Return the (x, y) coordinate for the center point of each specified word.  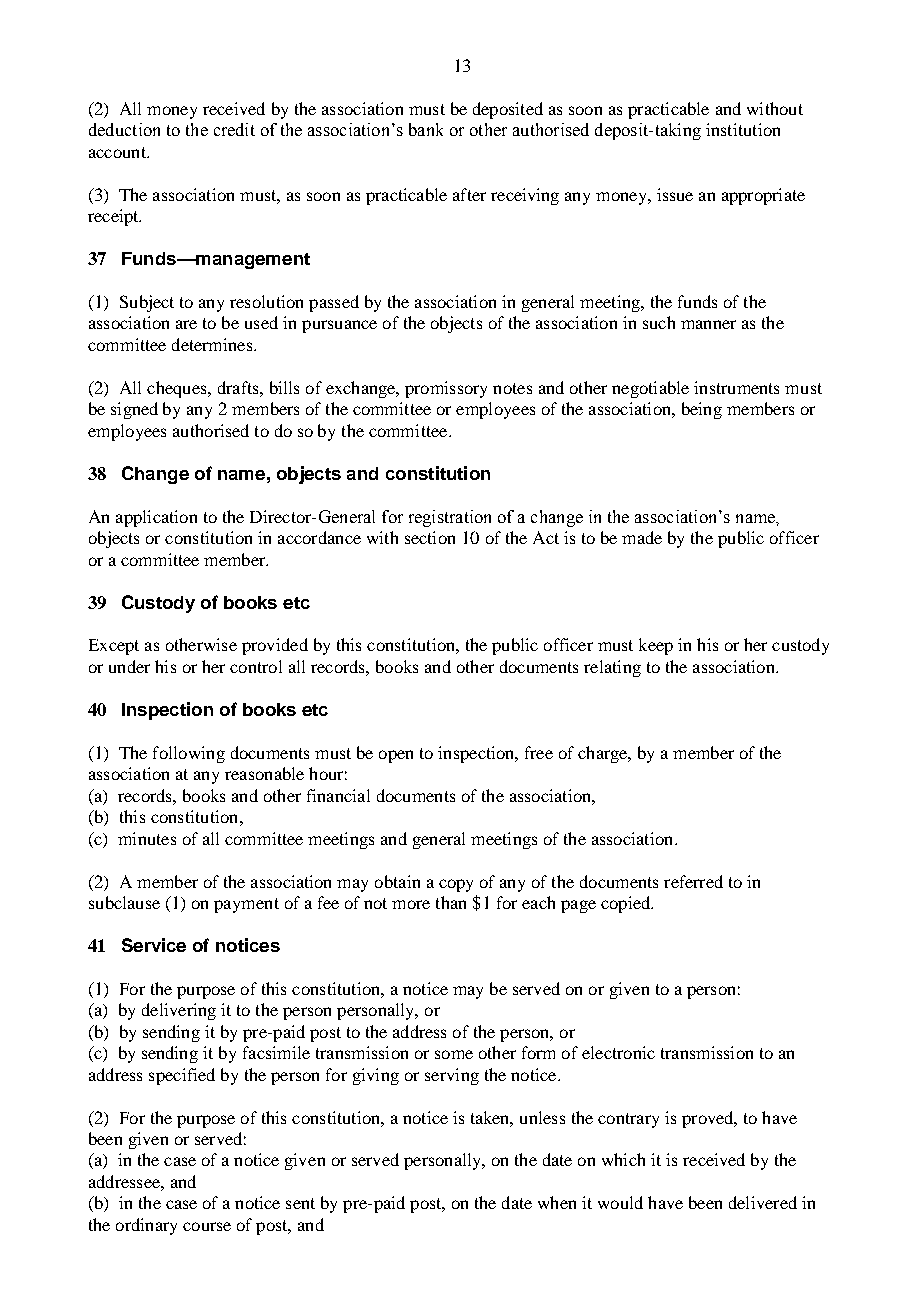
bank (426, 129)
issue (675, 194)
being (702, 410)
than (451, 902)
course (207, 1226)
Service (154, 945)
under (129, 666)
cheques (178, 389)
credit (234, 129)
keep (656, 646)
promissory (446, 389)
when (557, 1202)
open (396, 756)
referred (693, 881)
